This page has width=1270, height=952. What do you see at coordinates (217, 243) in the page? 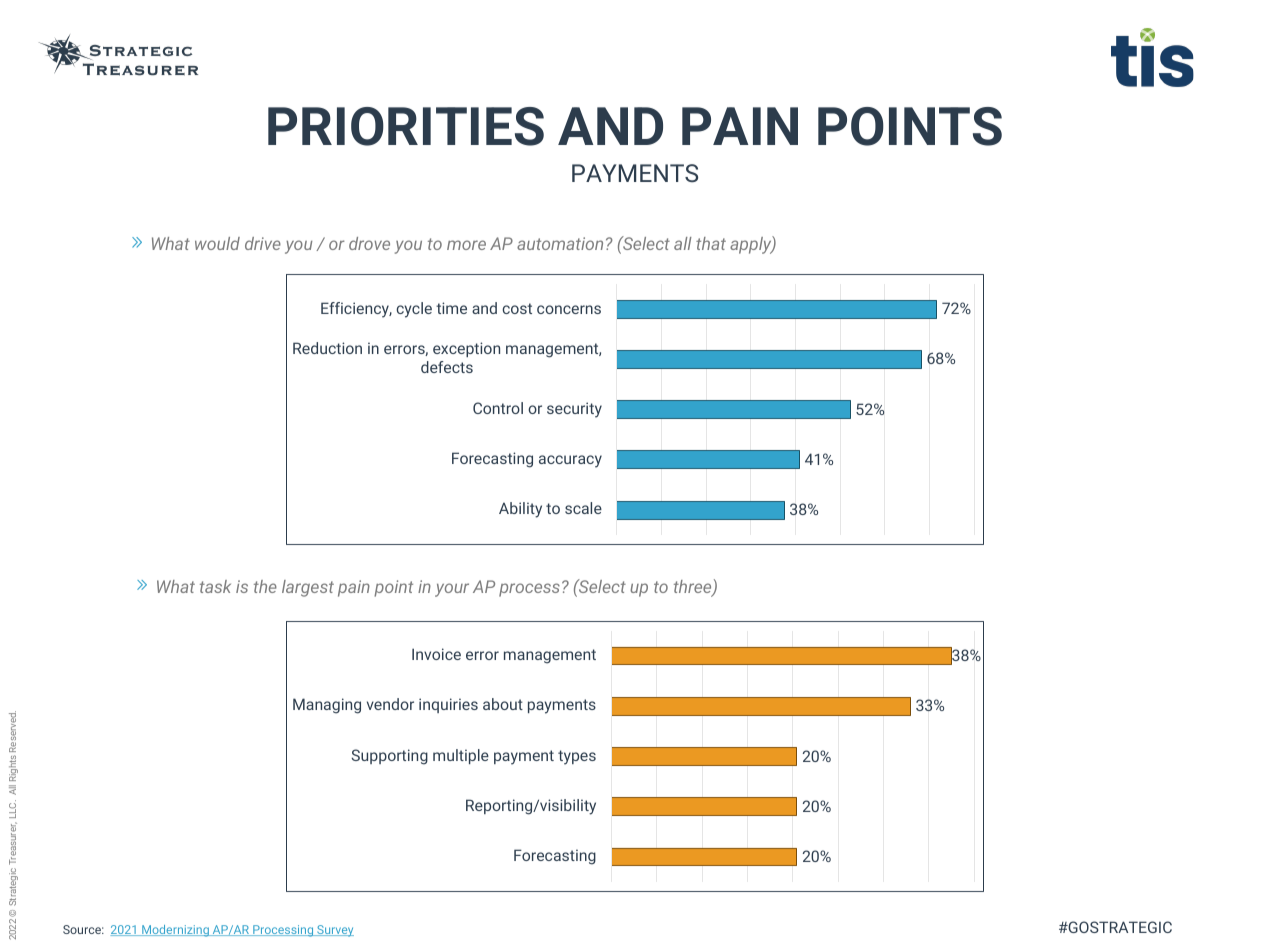
I see `would` at bounding box center [217, 243].
